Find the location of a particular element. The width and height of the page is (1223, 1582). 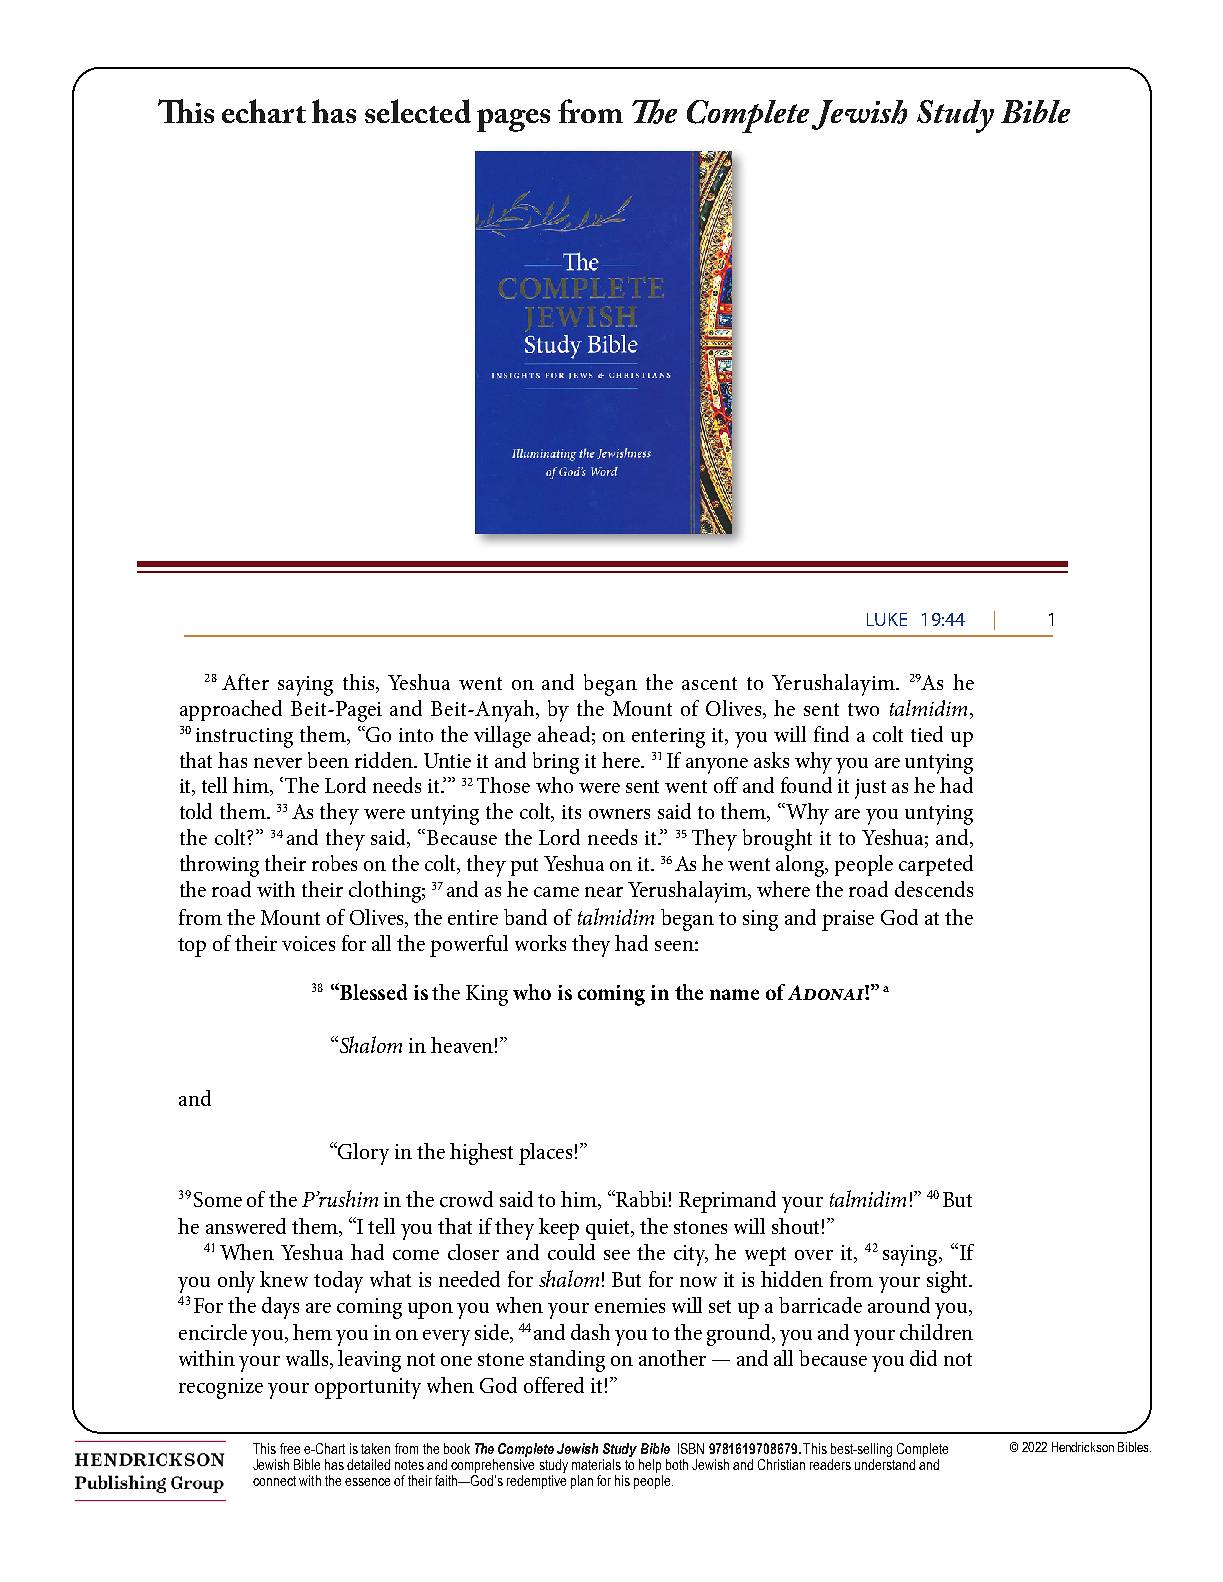

selected is located at coordinates (418, 111).
